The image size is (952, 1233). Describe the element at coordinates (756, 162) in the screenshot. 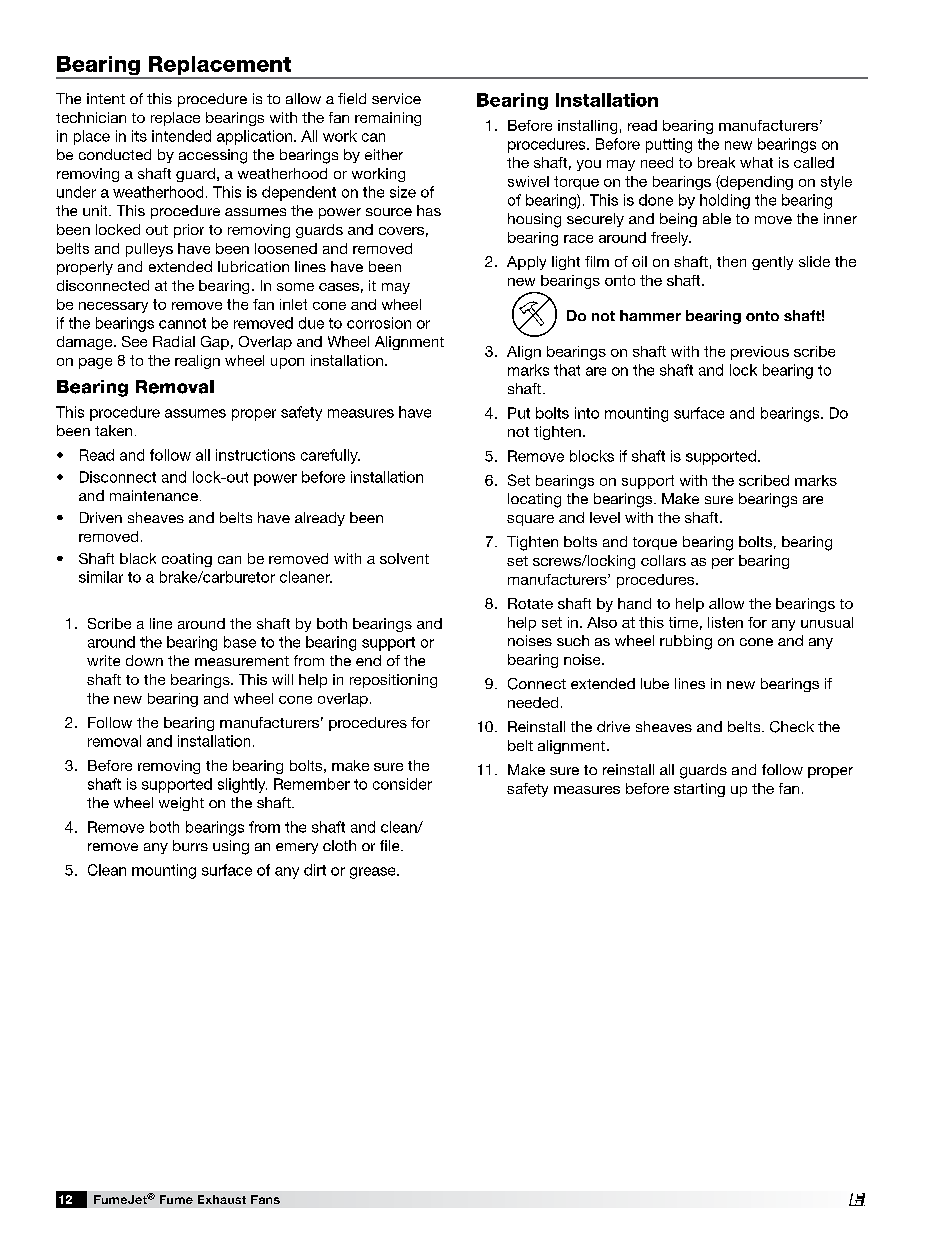

I see `what` at that location.
